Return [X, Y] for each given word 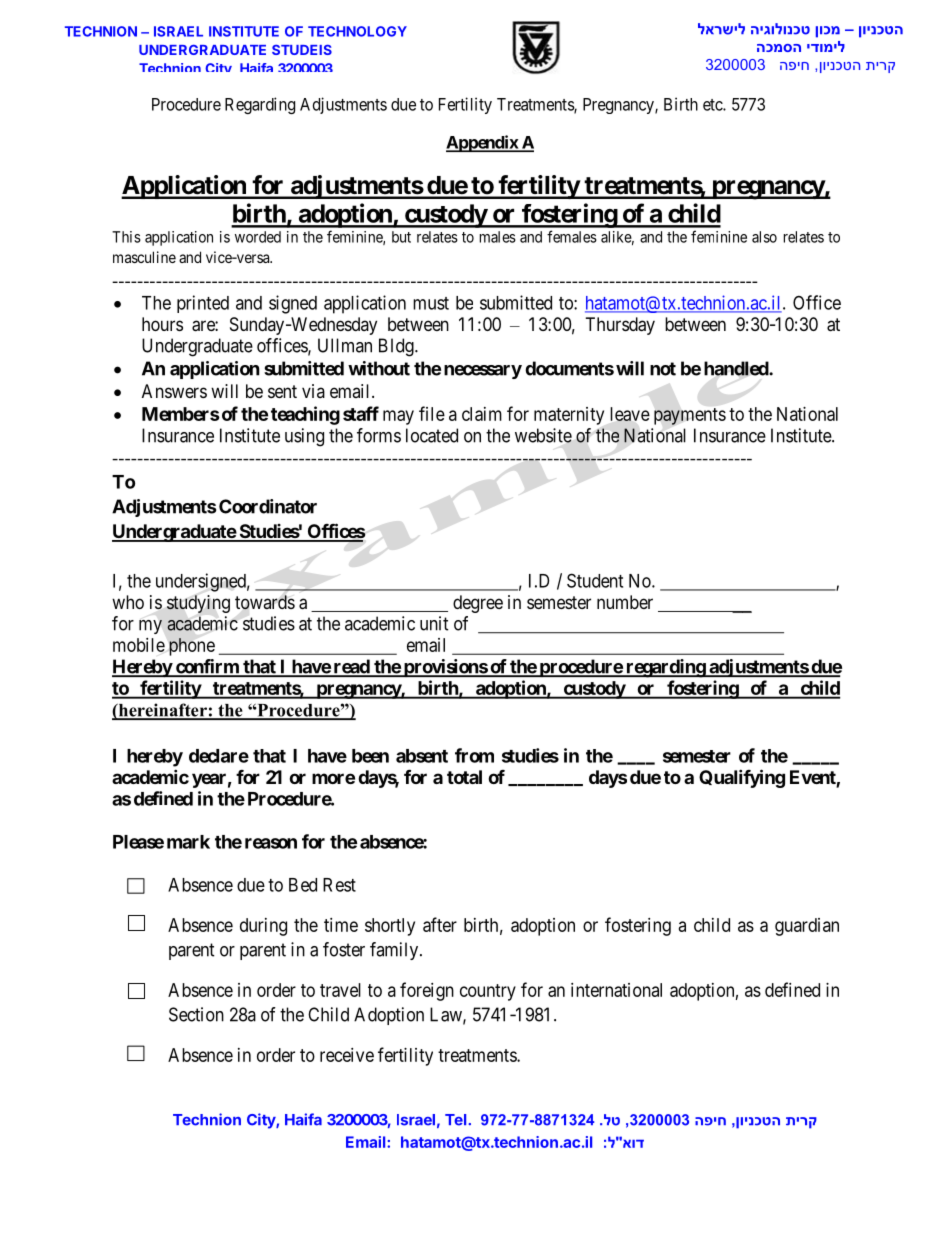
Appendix [483, 143]
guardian [807, 927]
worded [258, 237]
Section [196, 1014]
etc [713, 105]
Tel [457, 1120]
